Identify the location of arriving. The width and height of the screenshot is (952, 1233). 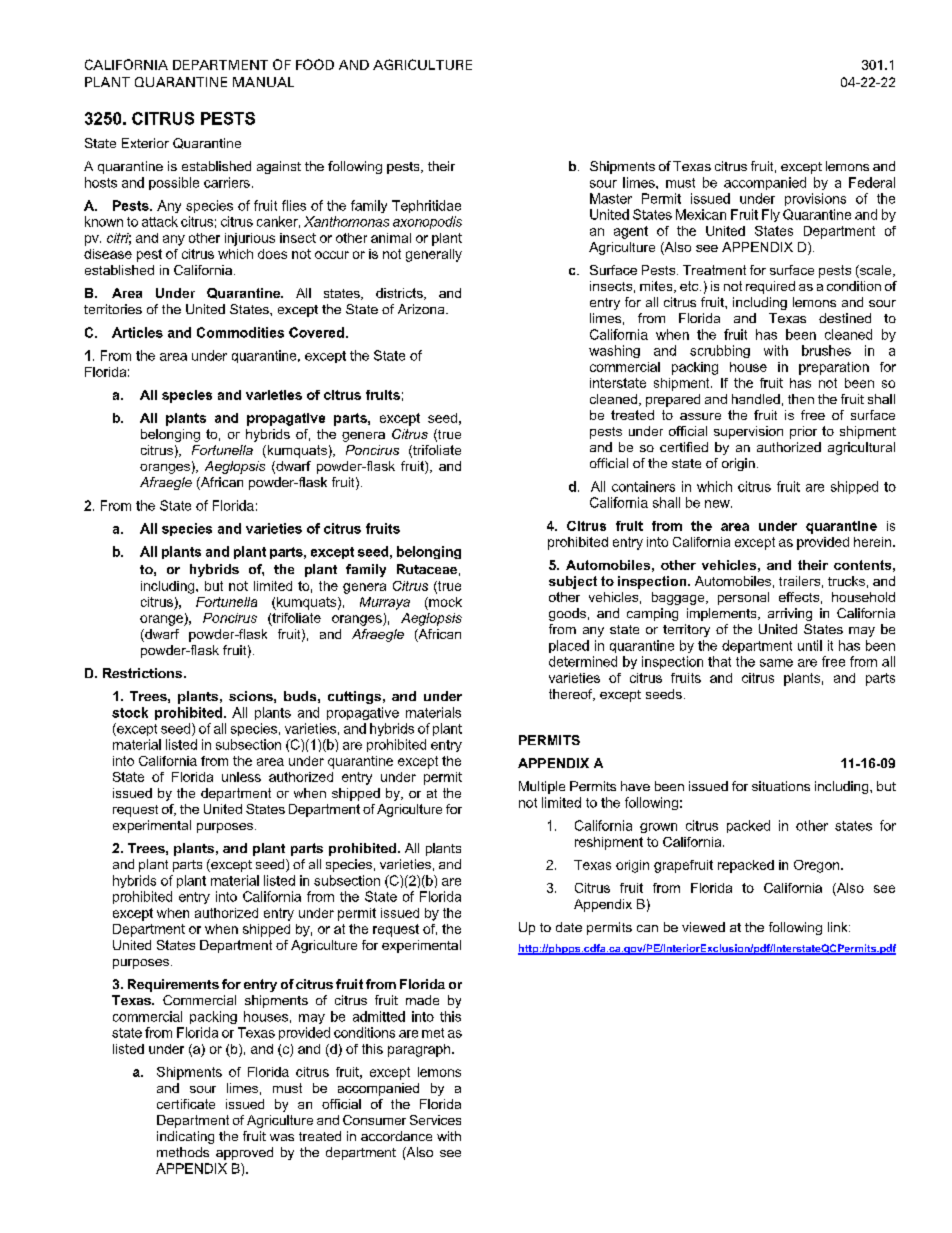
(790, 614).
